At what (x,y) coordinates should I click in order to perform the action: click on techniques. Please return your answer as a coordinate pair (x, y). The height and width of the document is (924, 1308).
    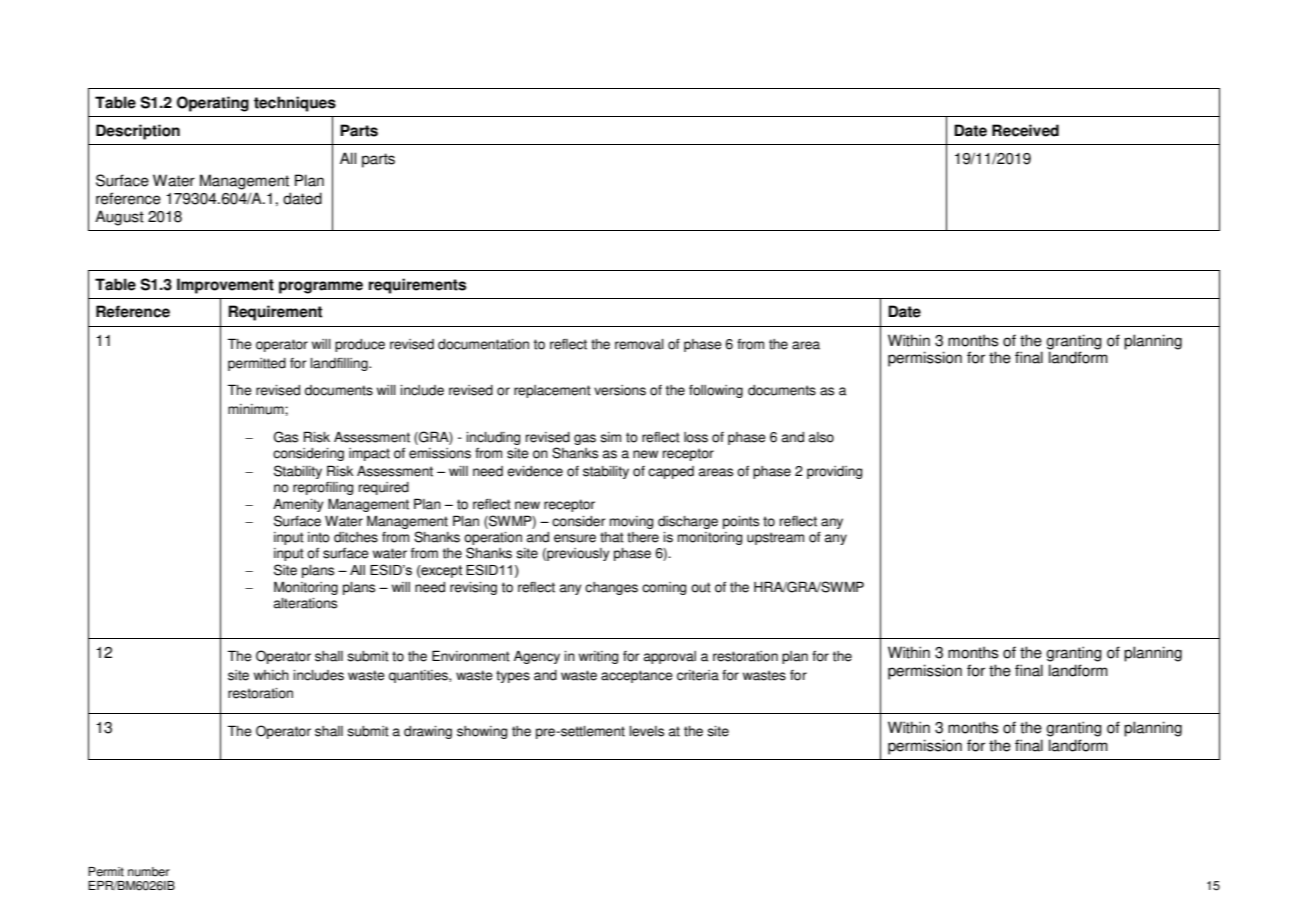
    Looking at the image, I should click on (295, 104).
